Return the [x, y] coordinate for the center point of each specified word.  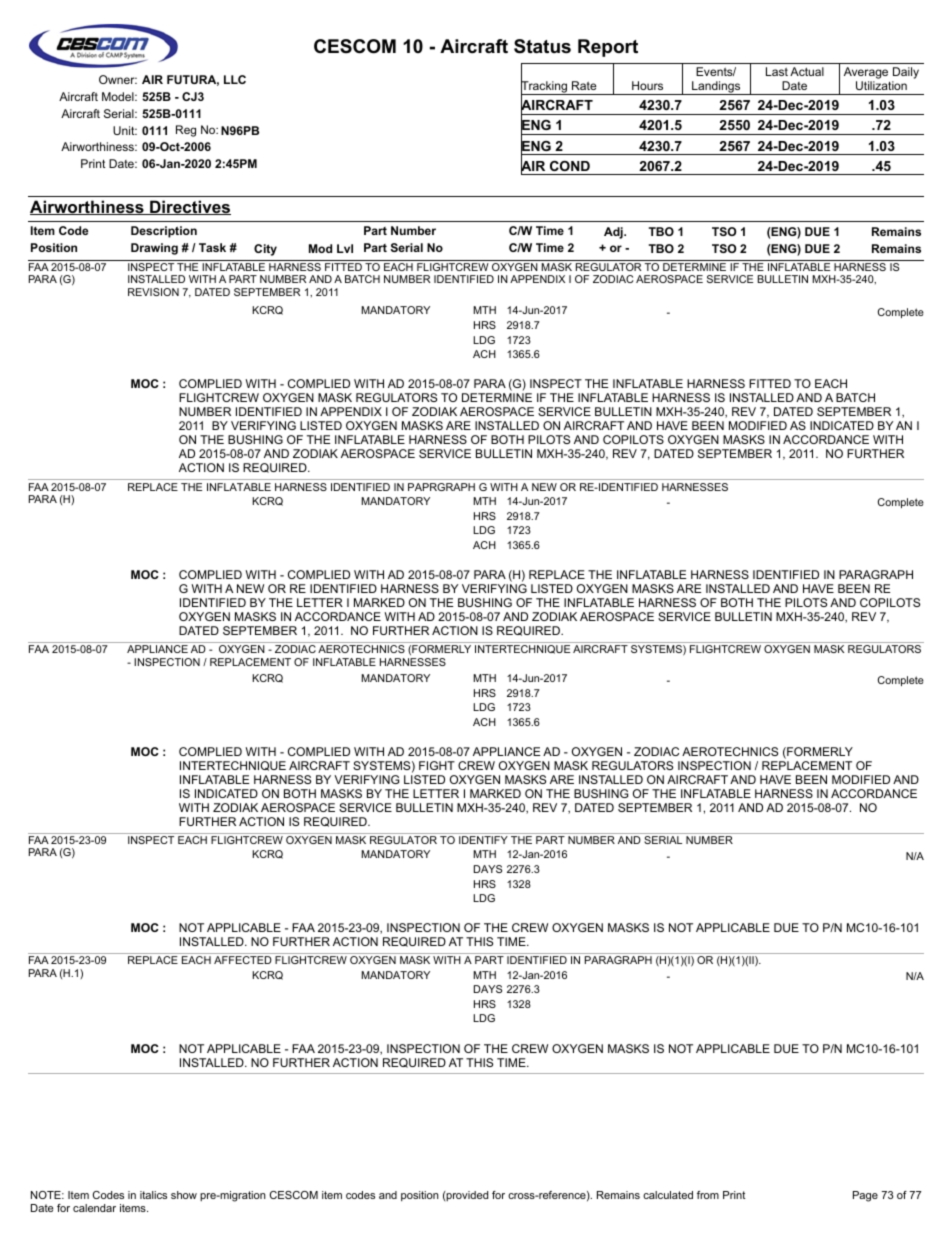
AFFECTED [243, 960]
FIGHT [437, 765]
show [184, 1195]
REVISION [153, 292]
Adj [614, 233]
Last [777, 71]
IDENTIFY [483, 840]
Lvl [345, 248]
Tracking [545, 88]
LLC [235, 79]
